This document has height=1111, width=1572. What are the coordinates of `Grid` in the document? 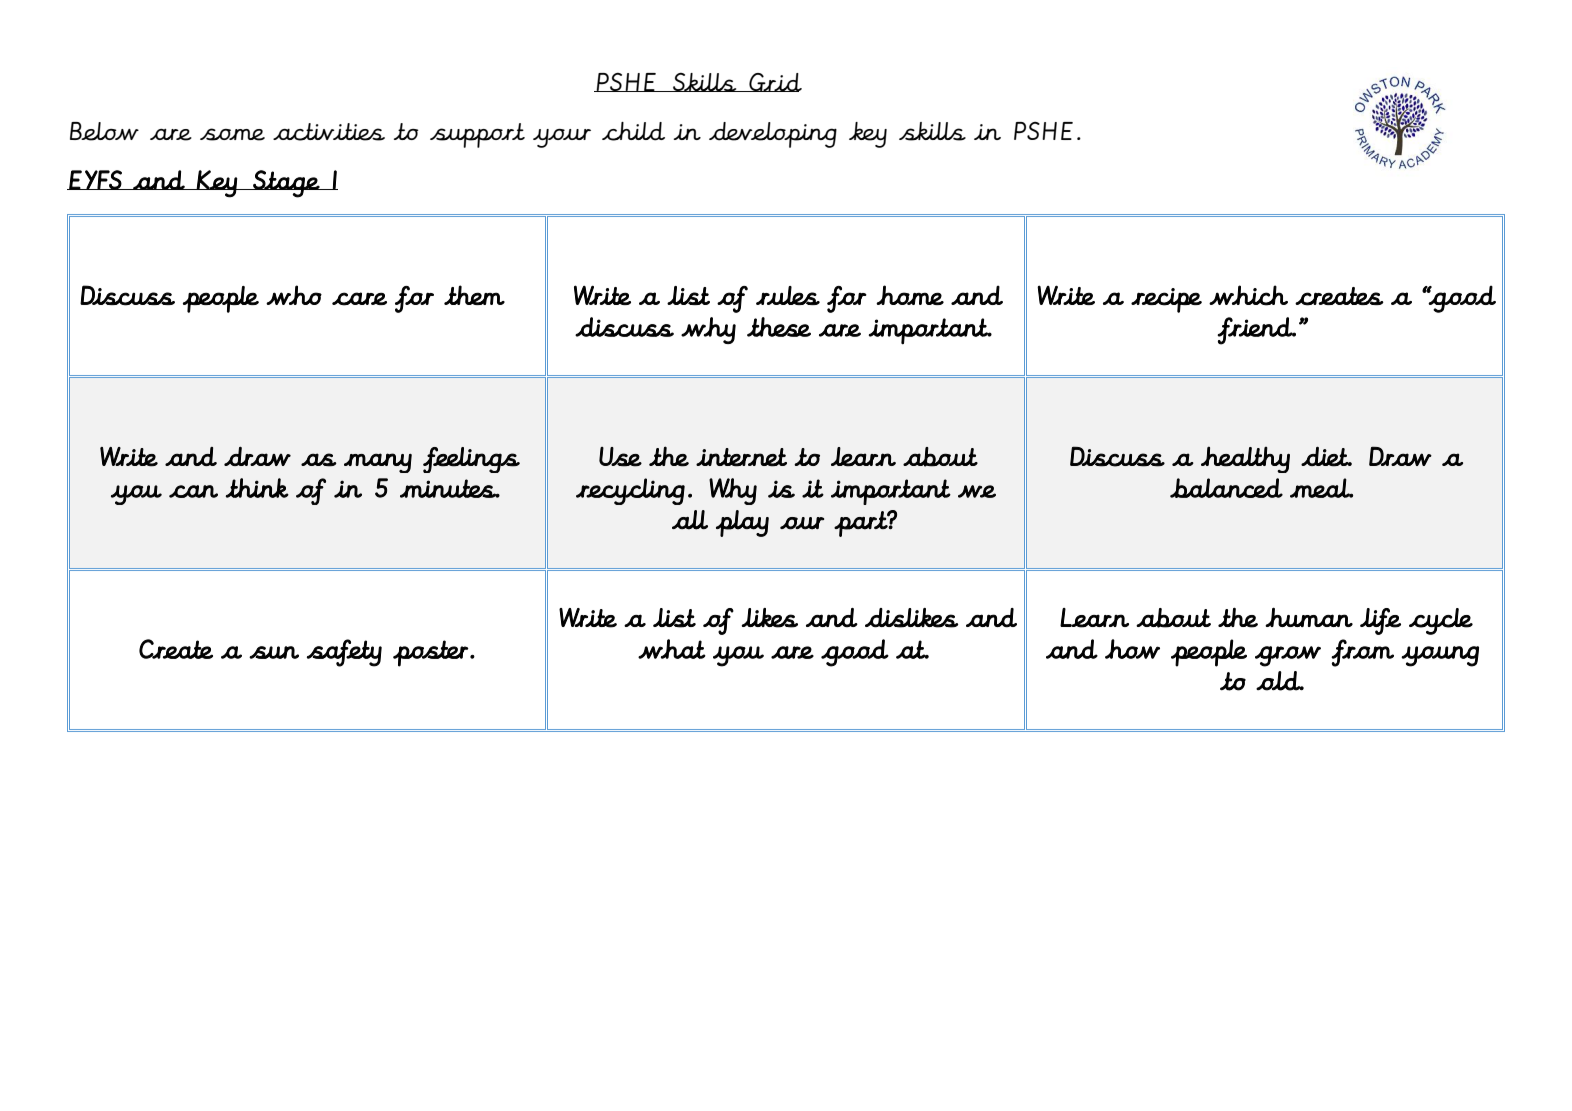 It's located at (774, 82).
